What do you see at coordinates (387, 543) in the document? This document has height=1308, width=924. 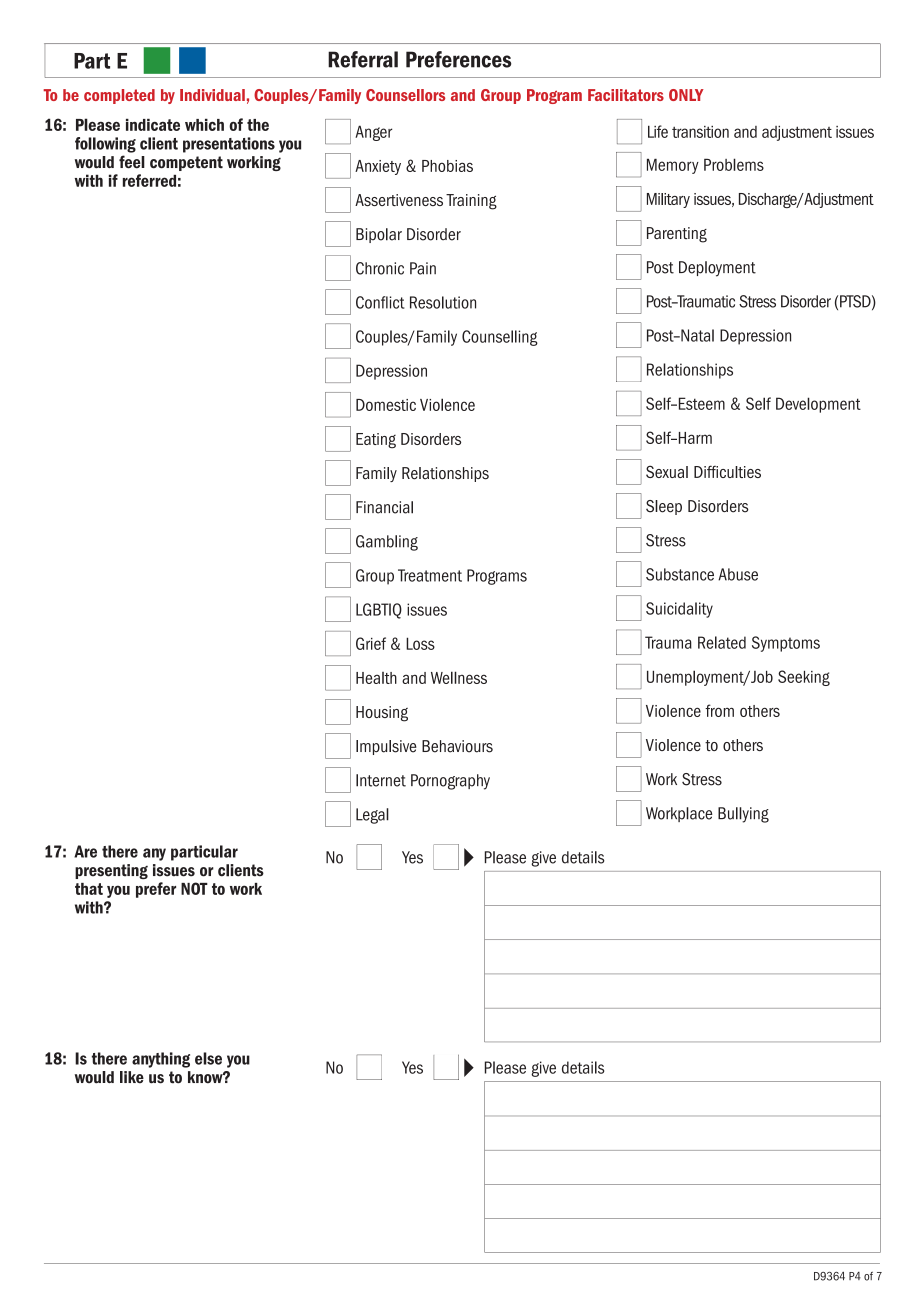 I see `Gambling` at bounding box center [387, 543].
